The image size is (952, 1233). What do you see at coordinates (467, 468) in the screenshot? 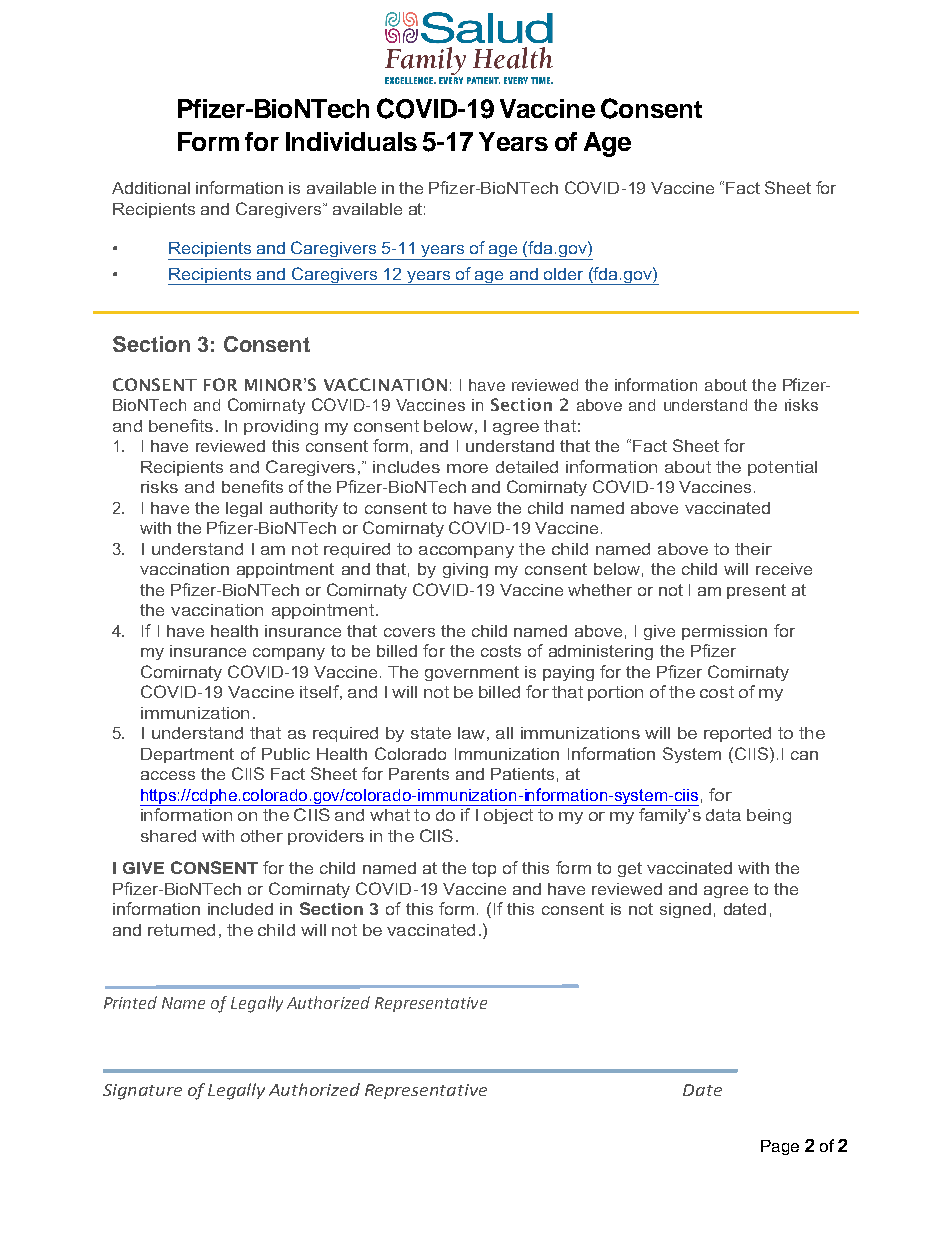
I see `more` at bounding box center [467, 468].
